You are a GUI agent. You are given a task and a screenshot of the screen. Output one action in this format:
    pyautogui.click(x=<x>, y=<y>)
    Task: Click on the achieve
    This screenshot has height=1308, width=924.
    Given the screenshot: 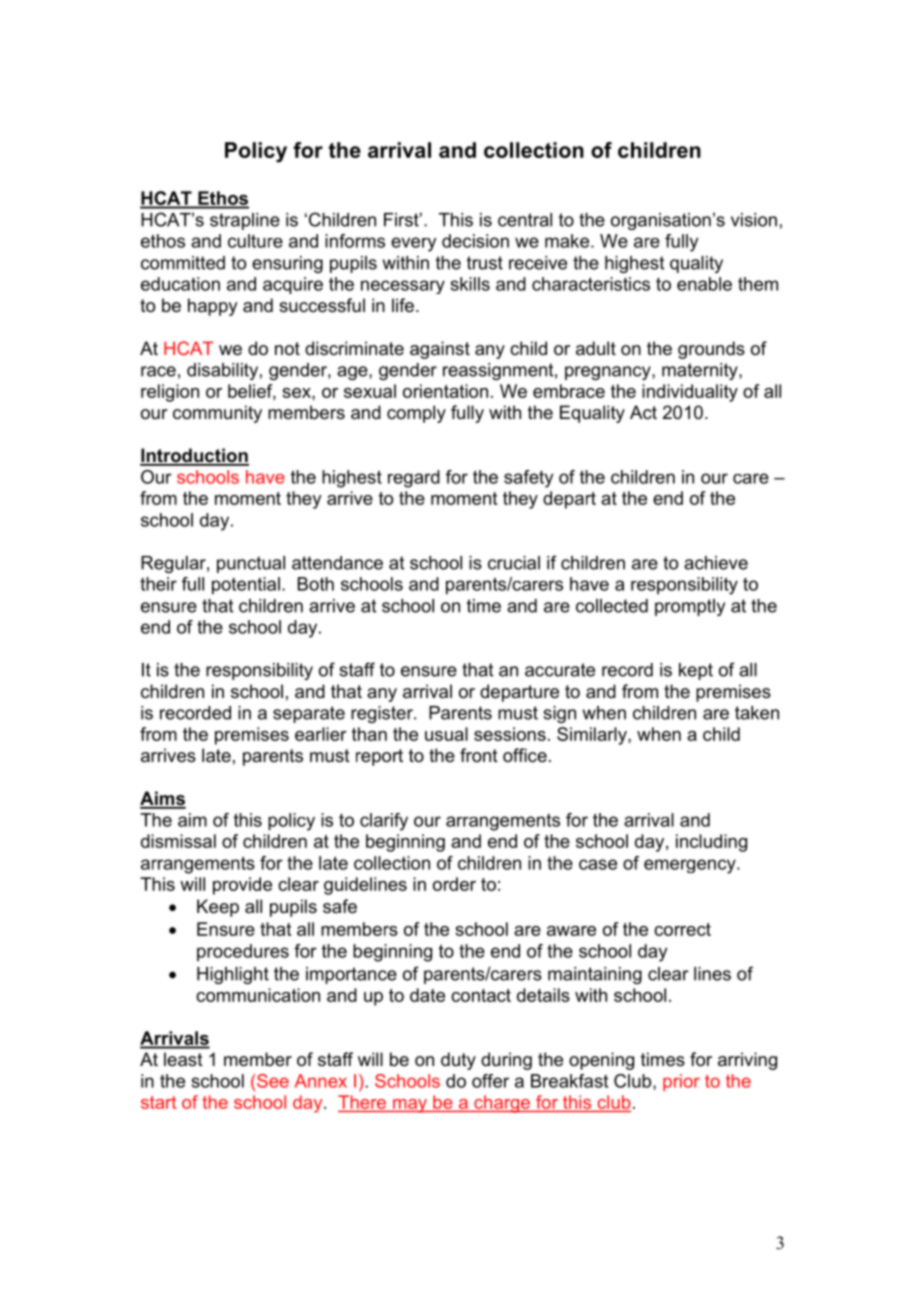 What is the action you would take?
    pyautogui.click(x=716, y=563)
